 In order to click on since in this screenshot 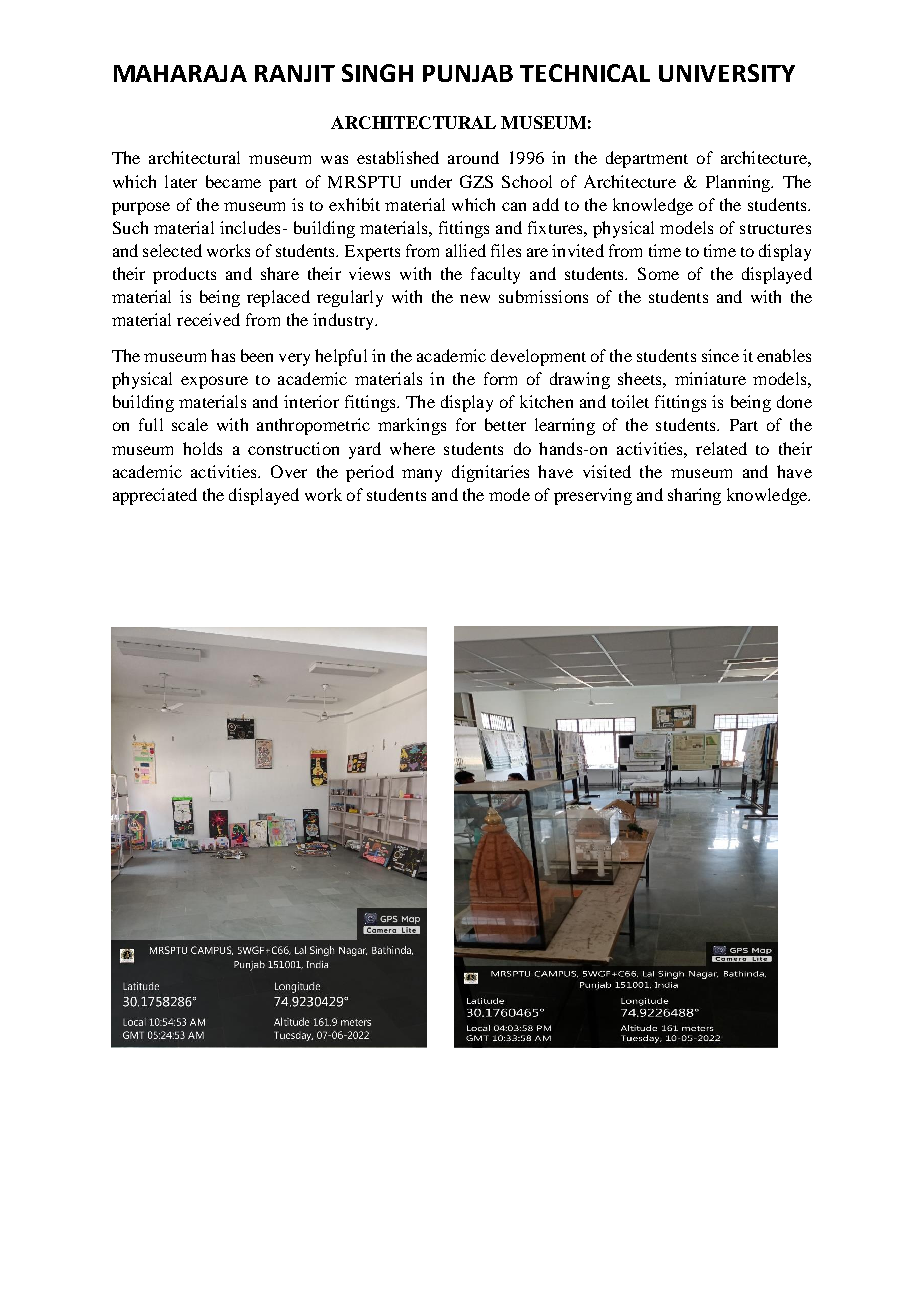, I will do `click(720, 355)`.
